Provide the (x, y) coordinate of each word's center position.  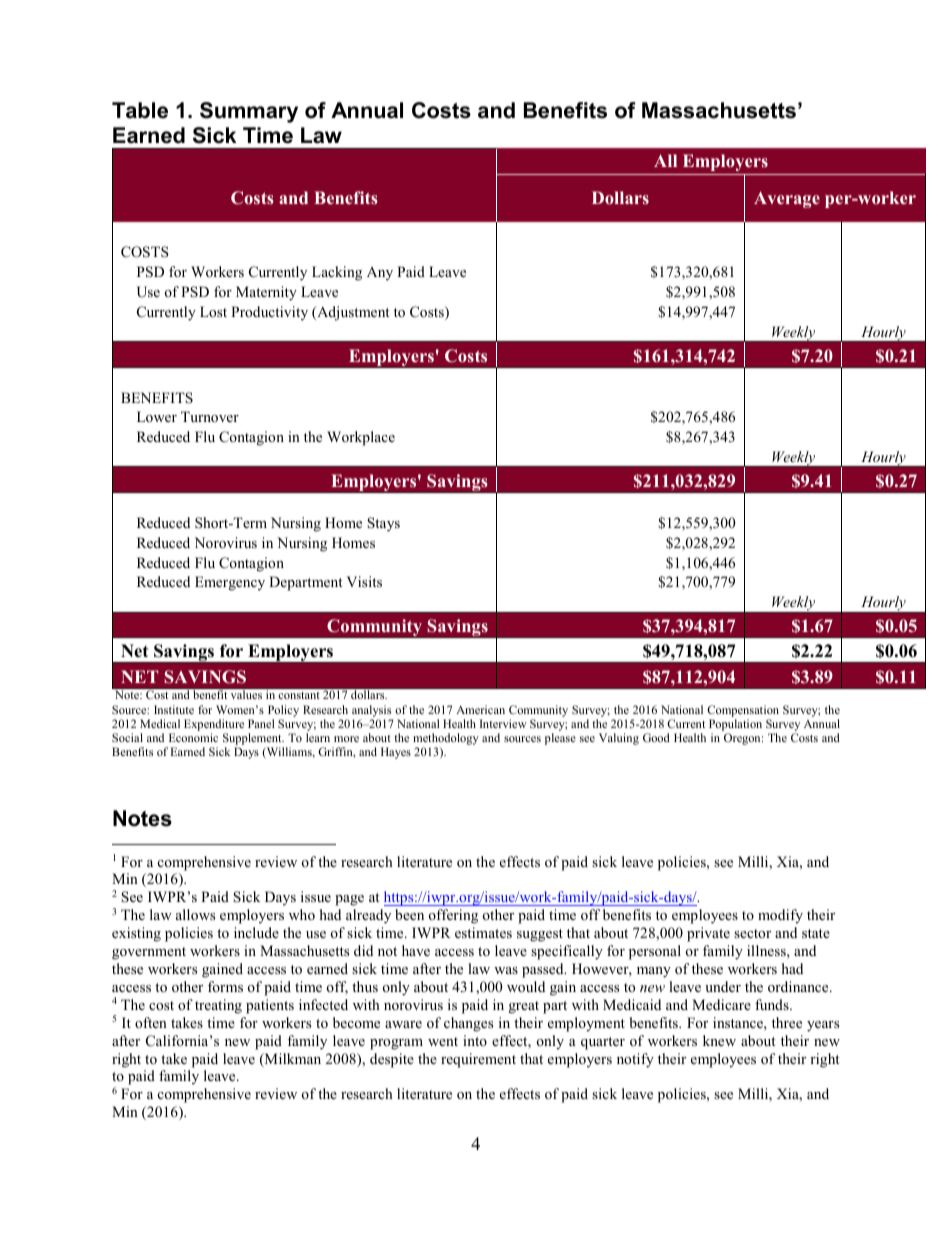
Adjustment (352, 313)
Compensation (743, 711)
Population (735, 725)
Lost (213, 311)
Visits (364, 581)
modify (780, 916)
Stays (383, 524)
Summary (249, 112)
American (480, 709)
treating (218, 1006)
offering (453, 916)
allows (195, 914)
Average (787, 199)
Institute (174, 709)
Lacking (337, 273)
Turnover (210, 416)
